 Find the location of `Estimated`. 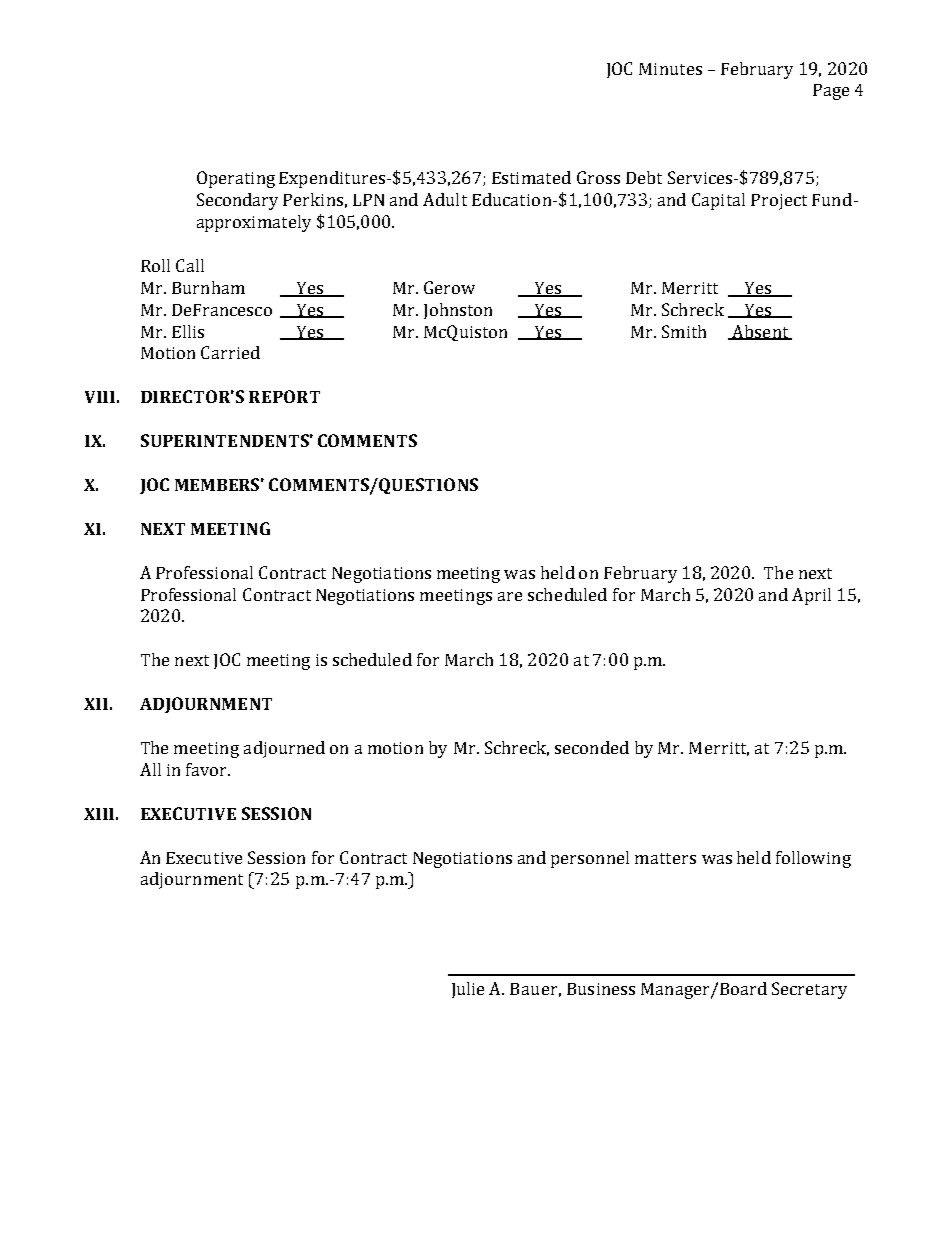

Estimated is located at coordinates (531, 177).
